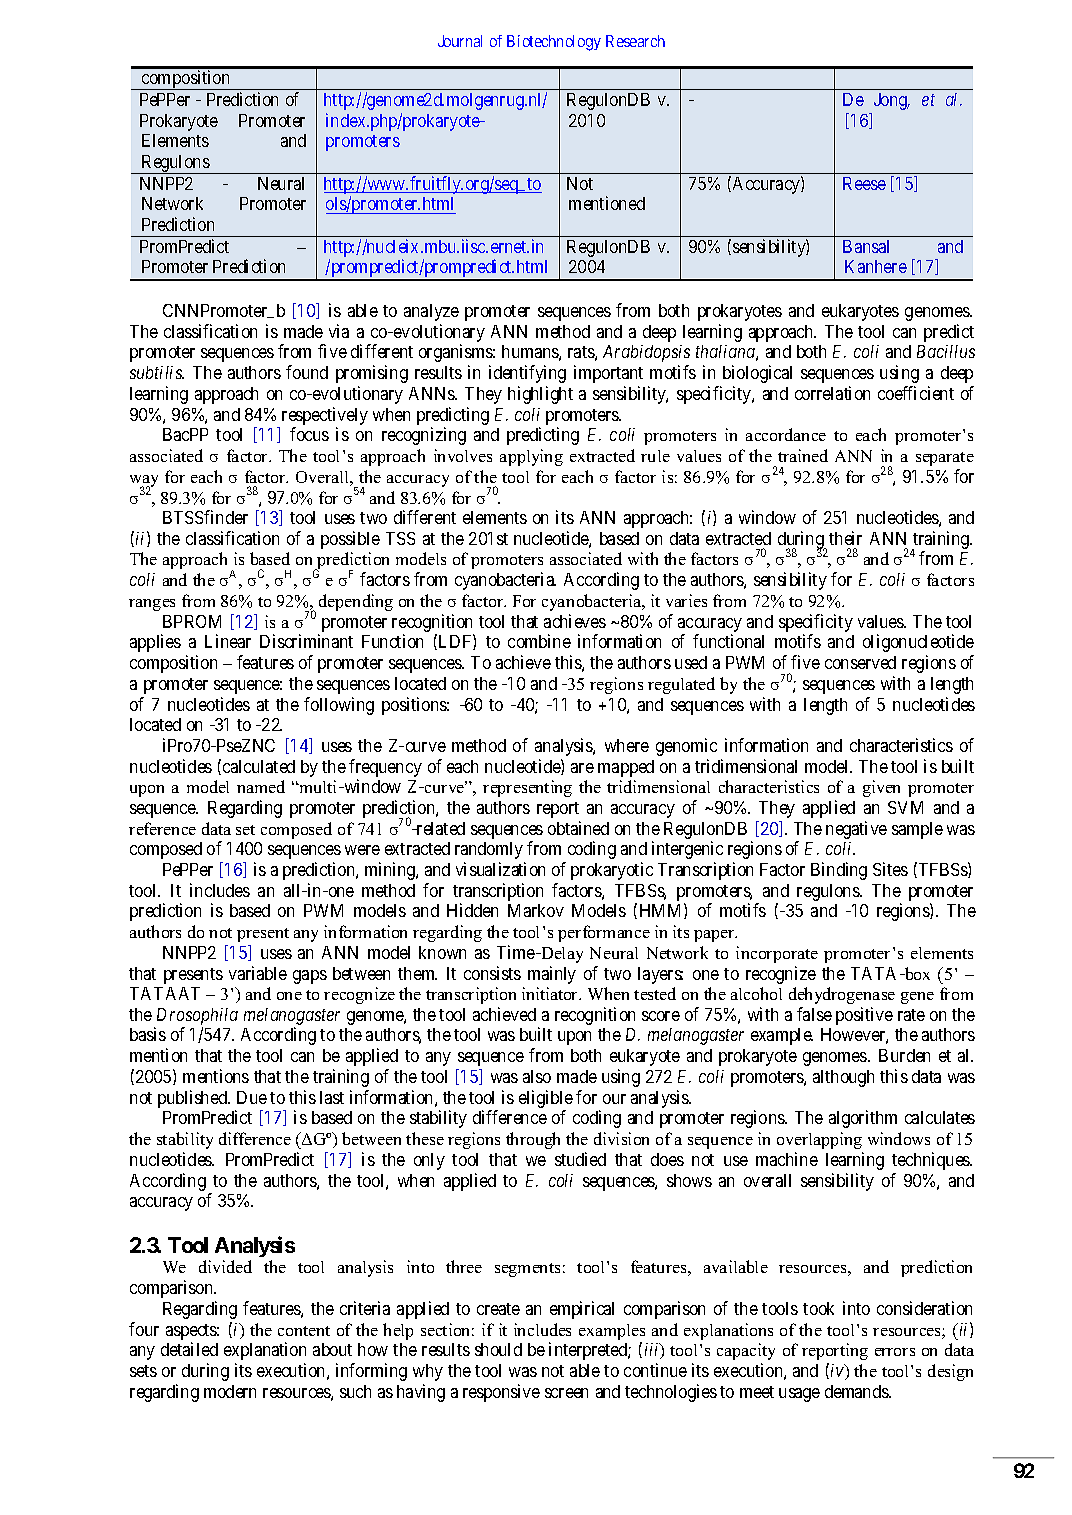 This page has width=1072, height=1515. Describe the element at coordinates (230, 1391) in the page. I see `modern` at that location.
